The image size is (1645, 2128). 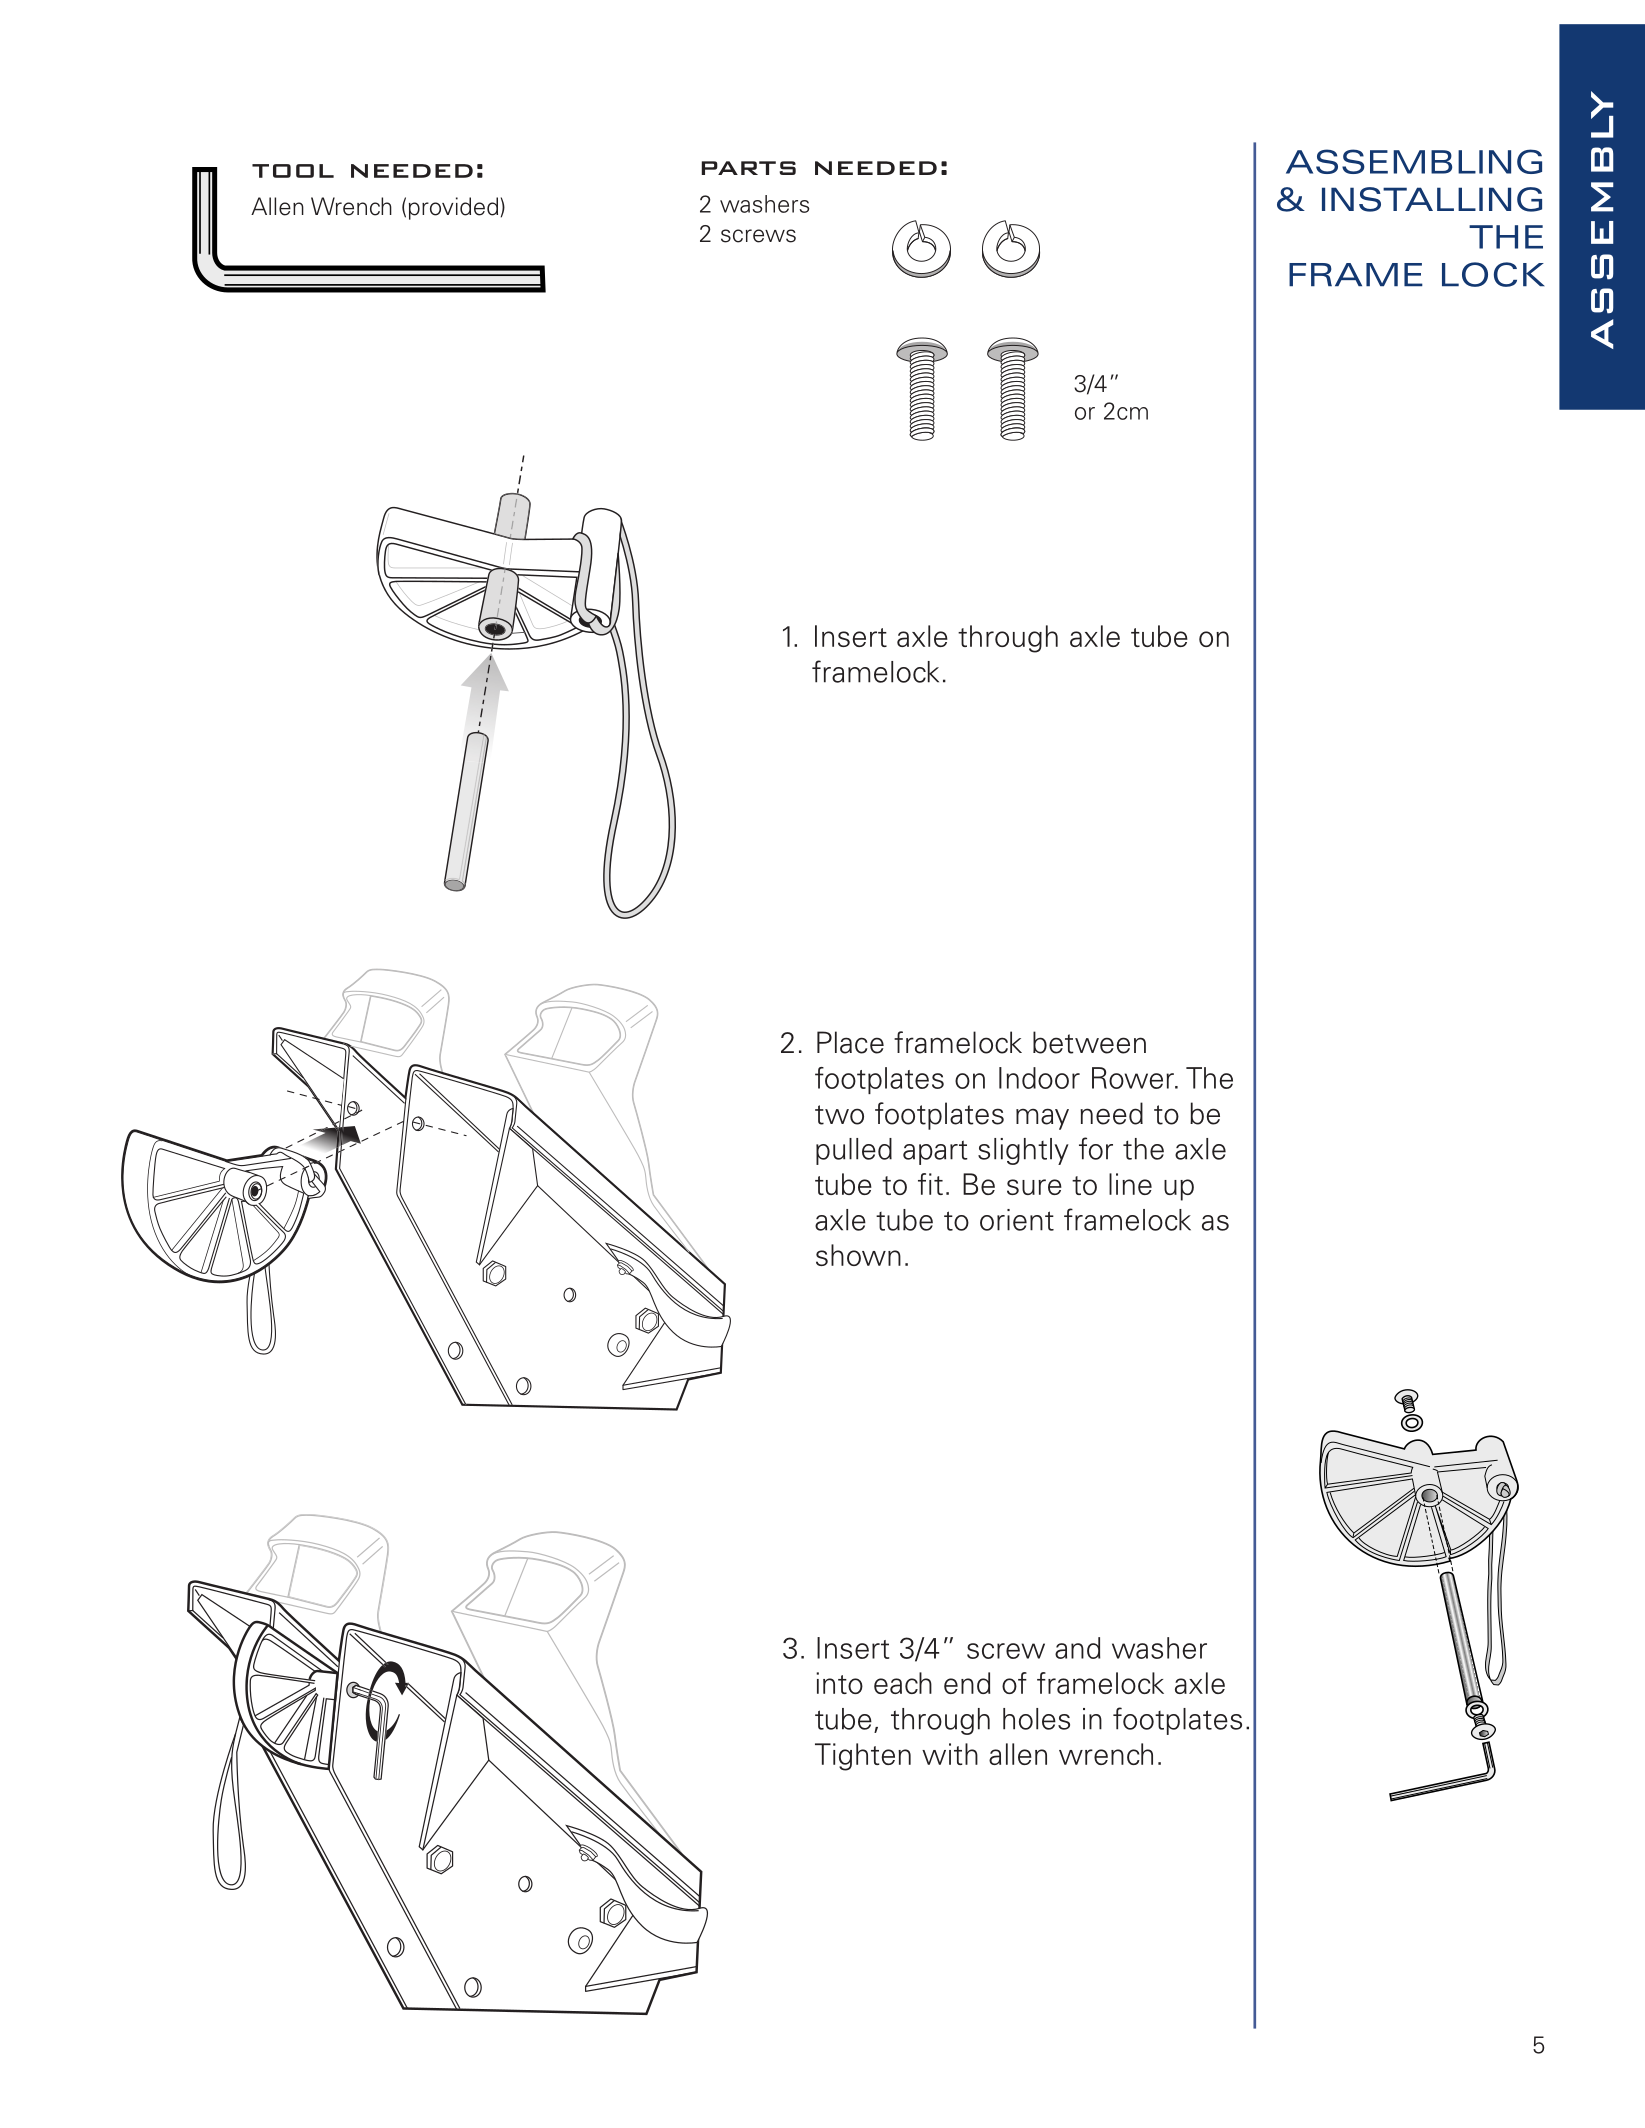 What do you see at coordinates (749, 168) in the screenshot?
I see `parts` at bounding box center [749, 168].
